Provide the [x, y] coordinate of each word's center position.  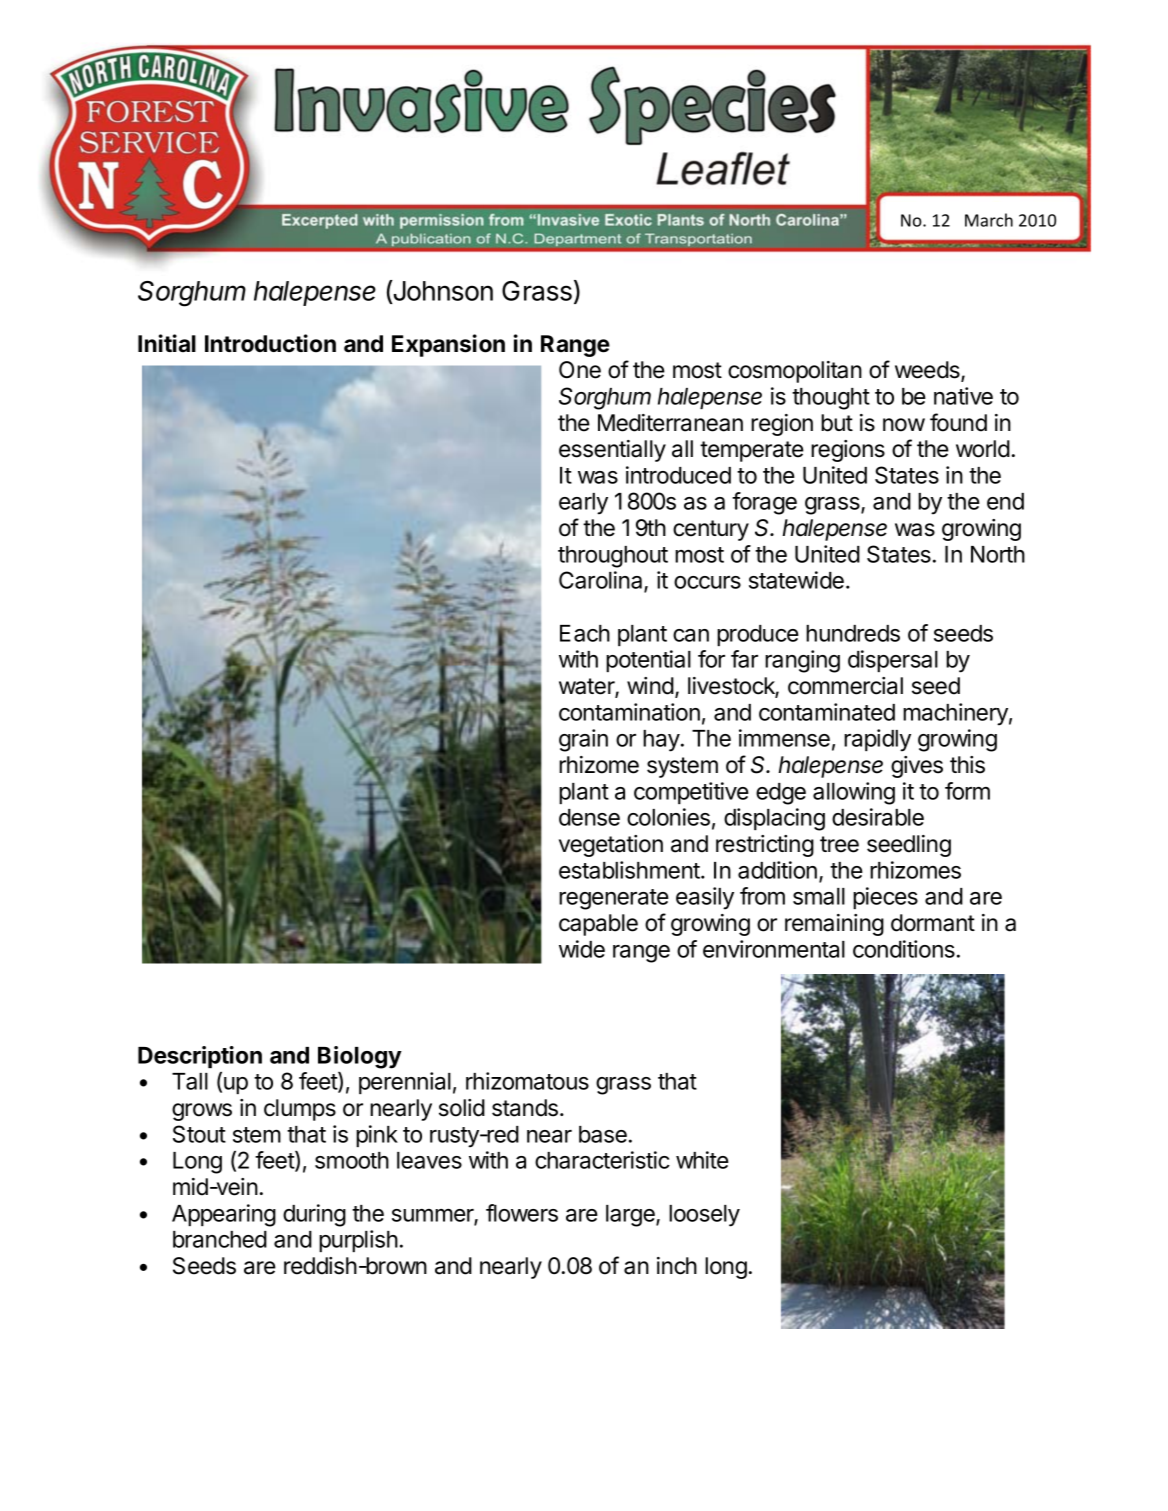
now [904, 425]
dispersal [893, 661]
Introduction [270, 343]
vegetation [611, 846]
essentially [612, 451]
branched [220, 1239]
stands [526, 1108]
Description [200, 1057]
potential [648, 661]
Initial [167, 343]
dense [589, 817]
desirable [878, 817]
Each [585, 633]
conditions [904, 949]
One [580, 370]
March [989, 220]
